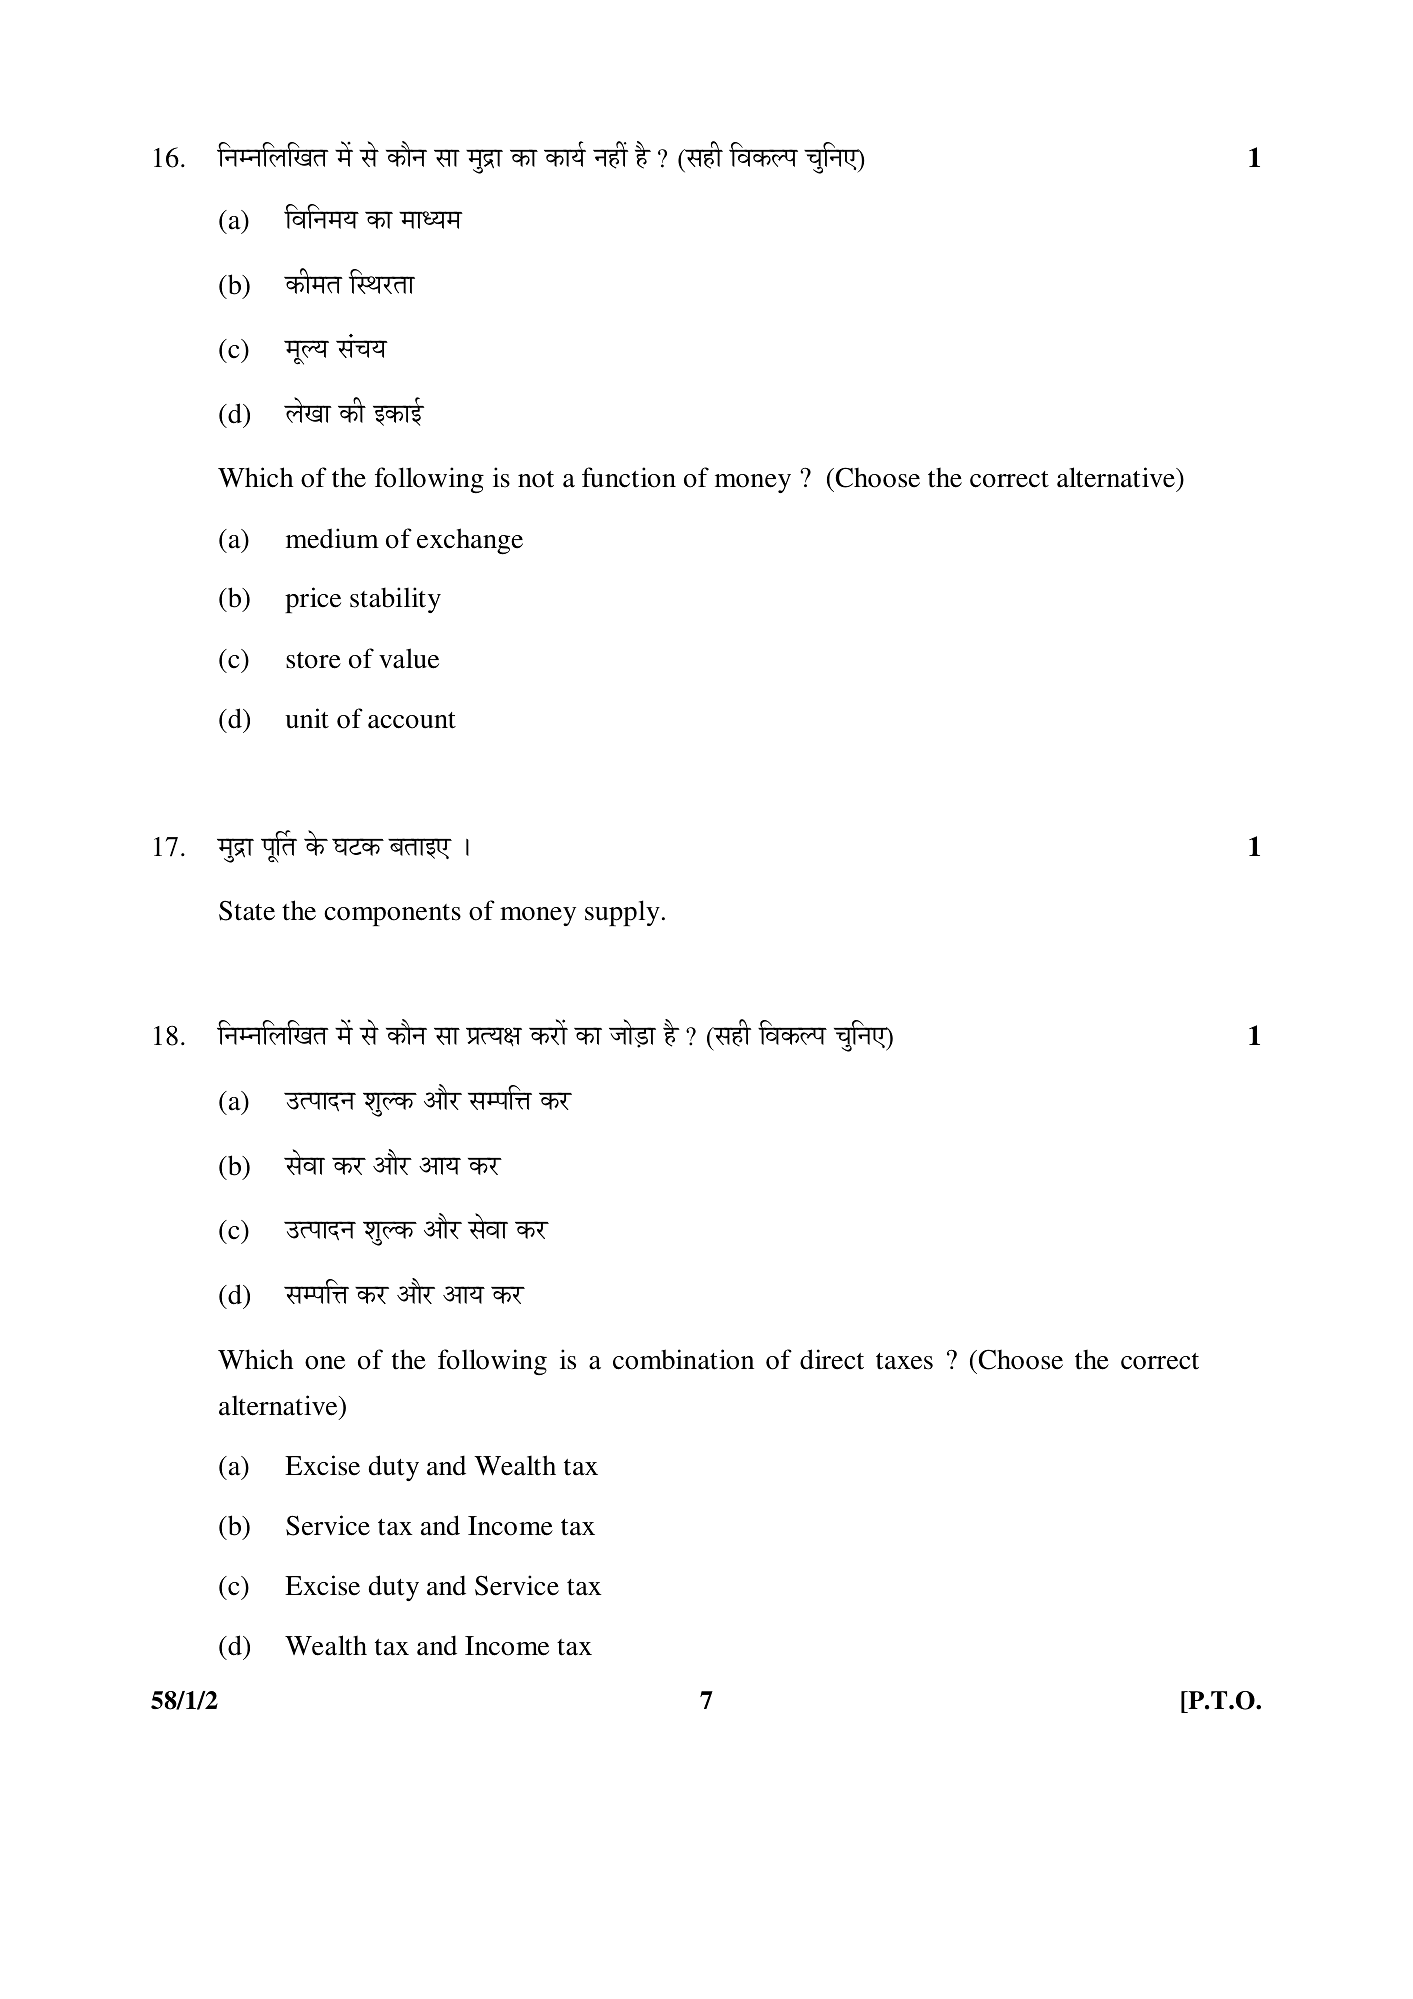  I want to click on State, so click(247, 911).
